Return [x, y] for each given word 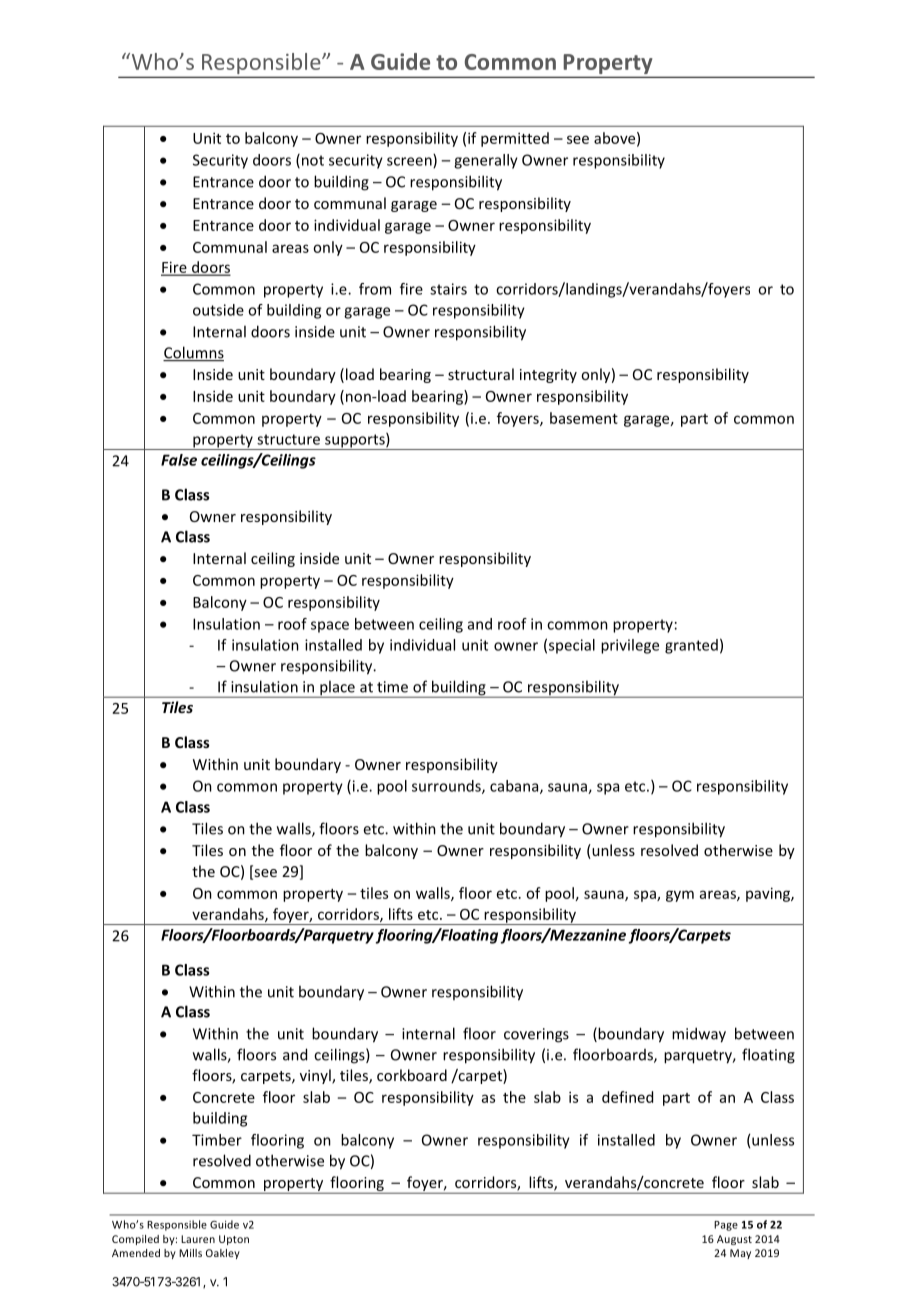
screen [410, 162]
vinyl [316, 1076]
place [337, 689]
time [392, 687]
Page [726, 1226]
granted [691, 646]
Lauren [198, 1239]
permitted [515, 139]
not [313, 160]
